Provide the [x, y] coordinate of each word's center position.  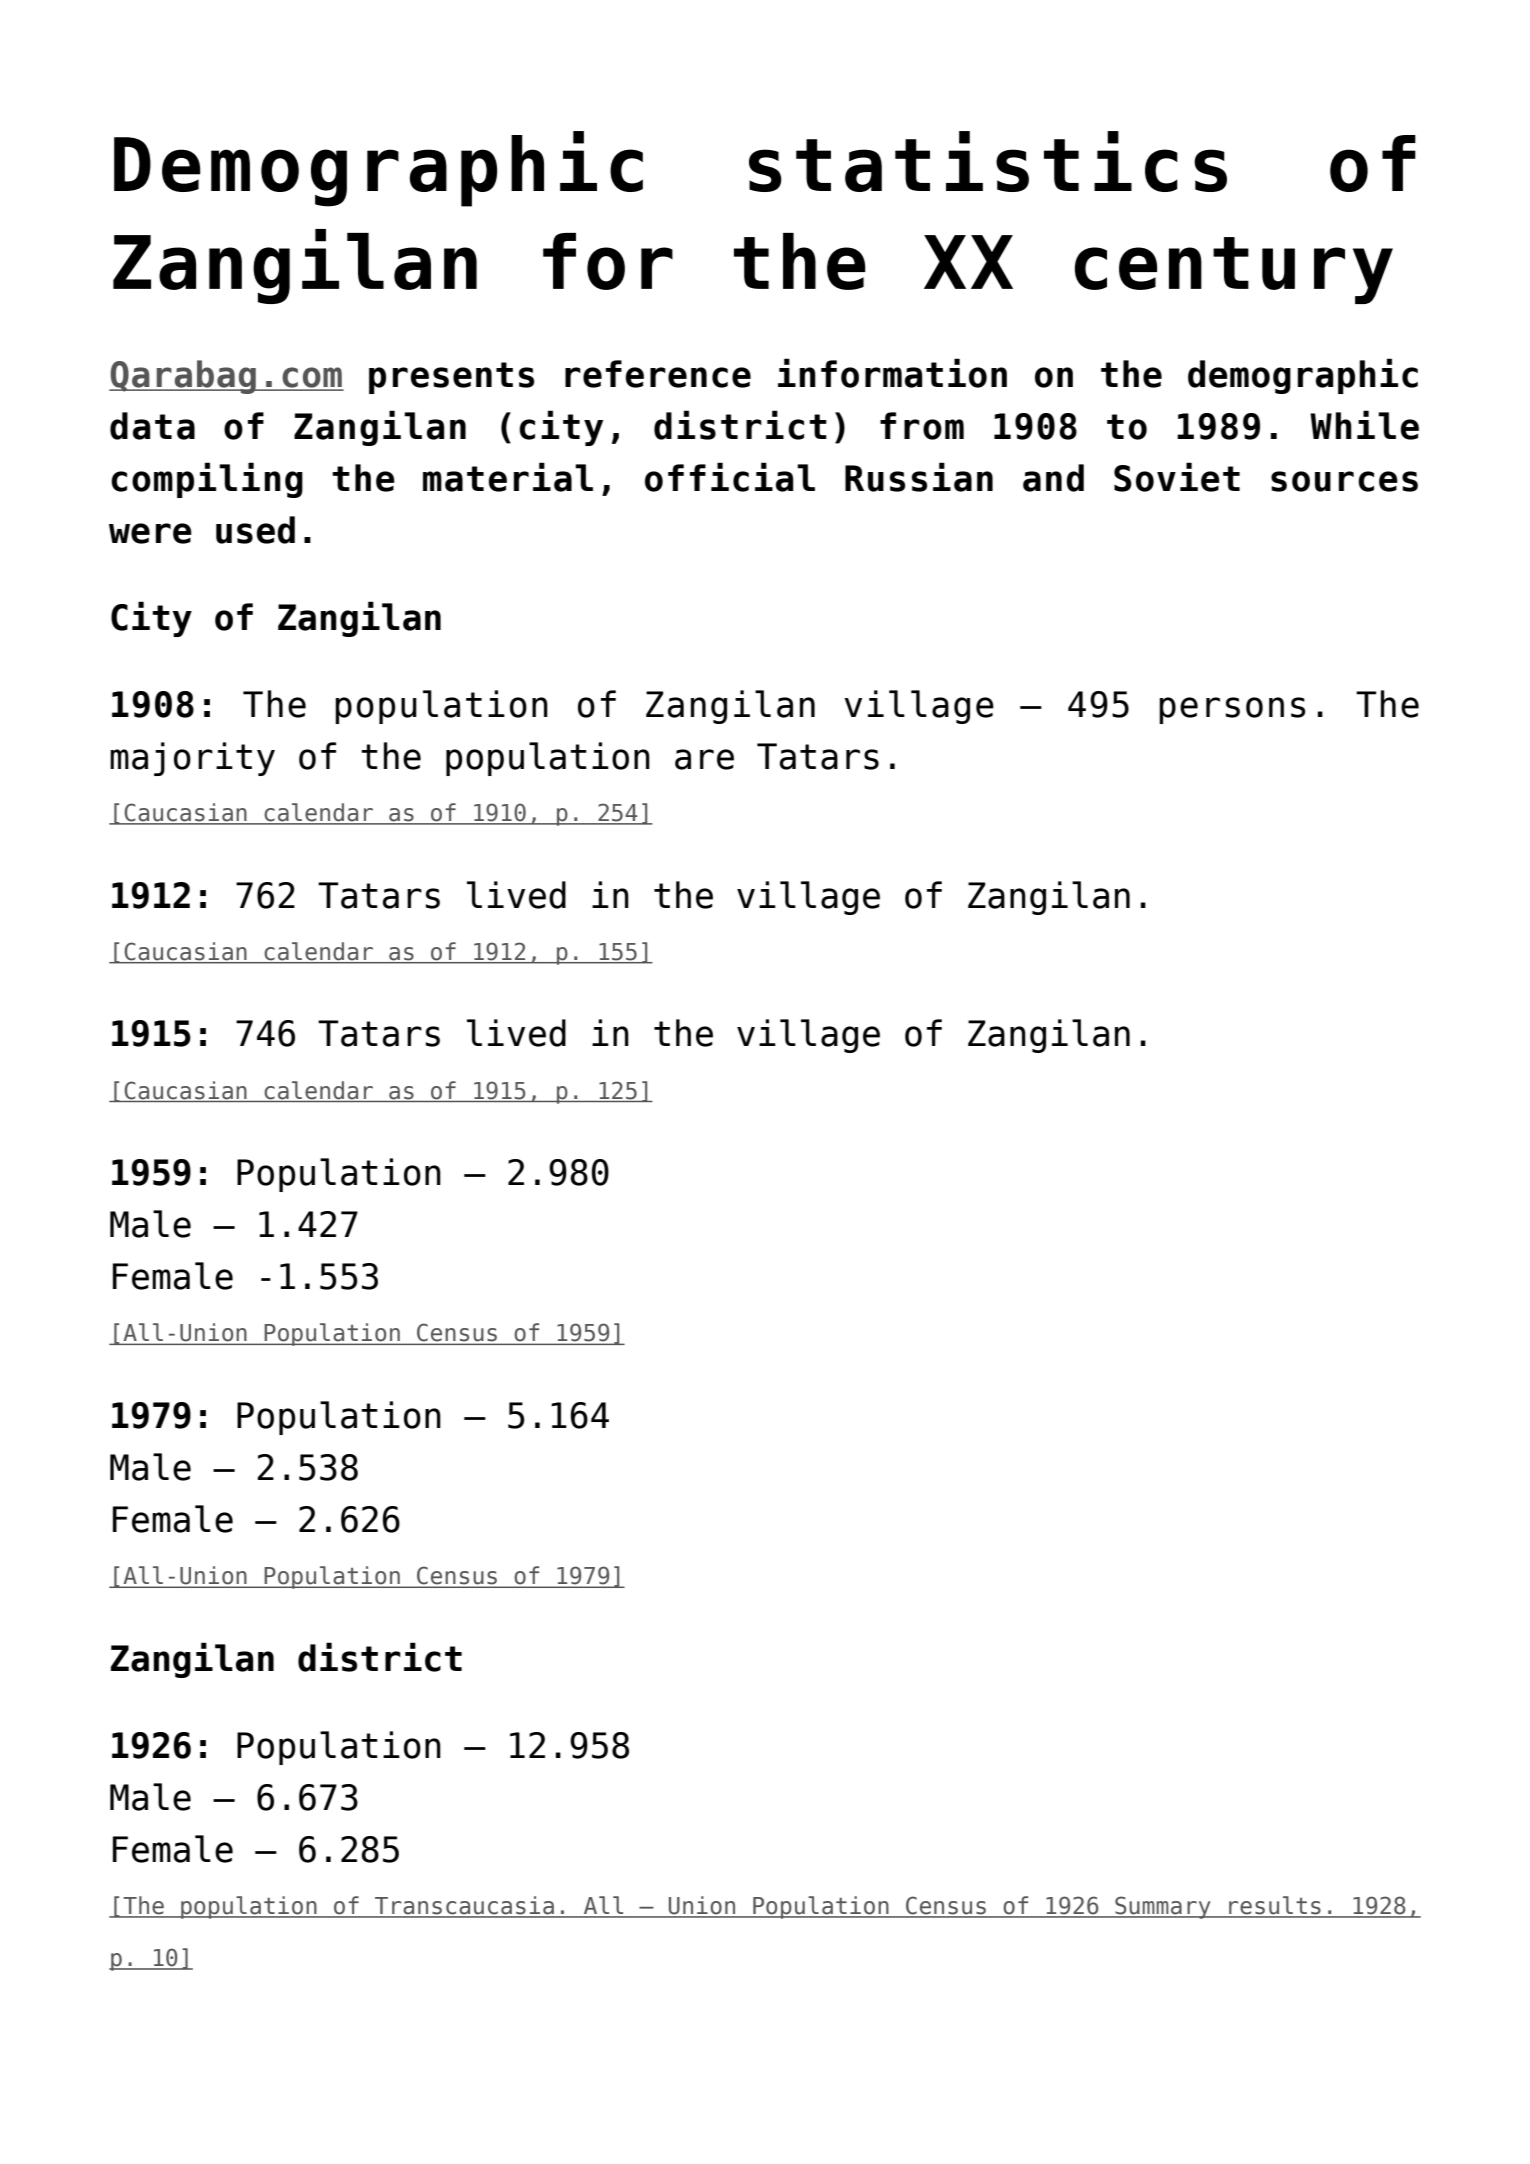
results [1275, 1906]
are [704, 759]
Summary [1163, 1907]
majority [192, 759]
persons [1232, 710]
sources [1344, 481]
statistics [988, 161]
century [1234, 270]
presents [451, 378]
